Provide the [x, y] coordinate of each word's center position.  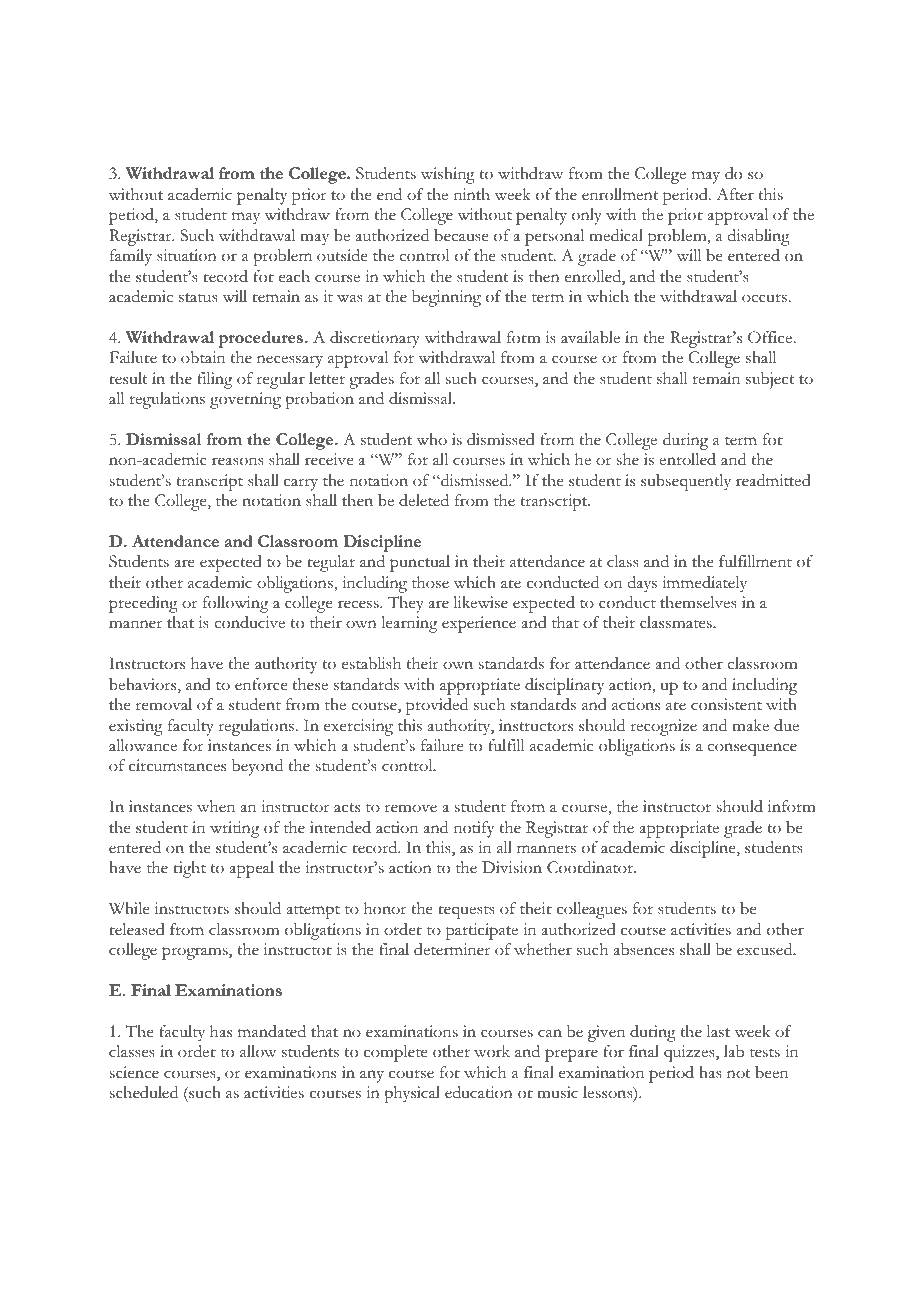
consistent [726, 704]
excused [766, 949]
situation [187, 255]
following [235, 604]
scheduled [143, 1092]
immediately [704, 584]
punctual [420, 563]
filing [214, 380]
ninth [472, 194]
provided [437, 706]
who [431, 439]
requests [466, 912]
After [735, 194]
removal [164, 704]
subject [770, 380]
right [189, 869]
